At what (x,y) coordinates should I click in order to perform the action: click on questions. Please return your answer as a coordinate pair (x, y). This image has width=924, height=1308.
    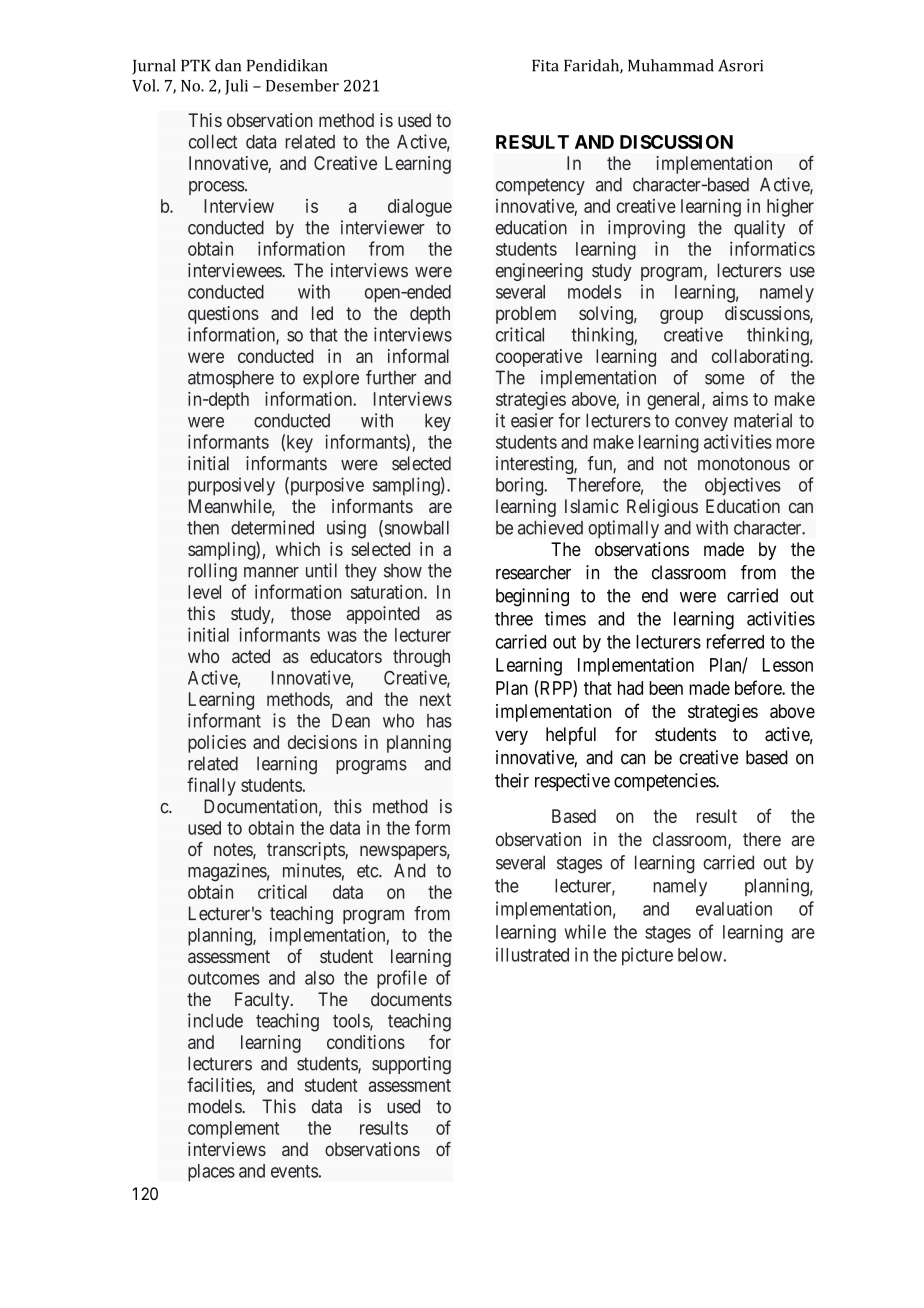
    Looking at the image, I should click on (223, 315).
